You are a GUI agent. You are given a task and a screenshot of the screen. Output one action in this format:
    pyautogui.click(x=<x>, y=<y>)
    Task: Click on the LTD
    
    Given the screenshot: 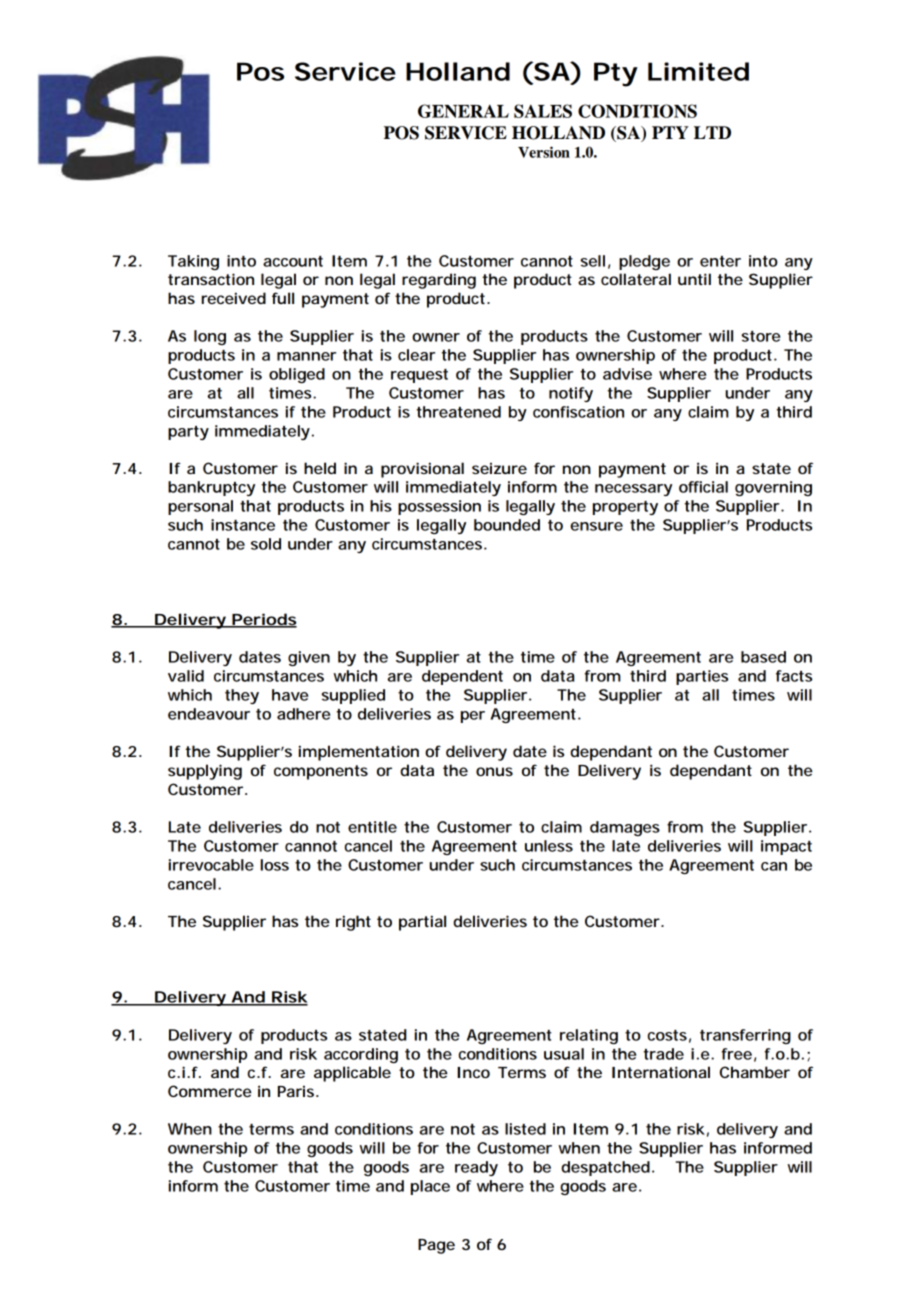 What is the action you would take?
    pyautogui.click(x=712, y=132)
